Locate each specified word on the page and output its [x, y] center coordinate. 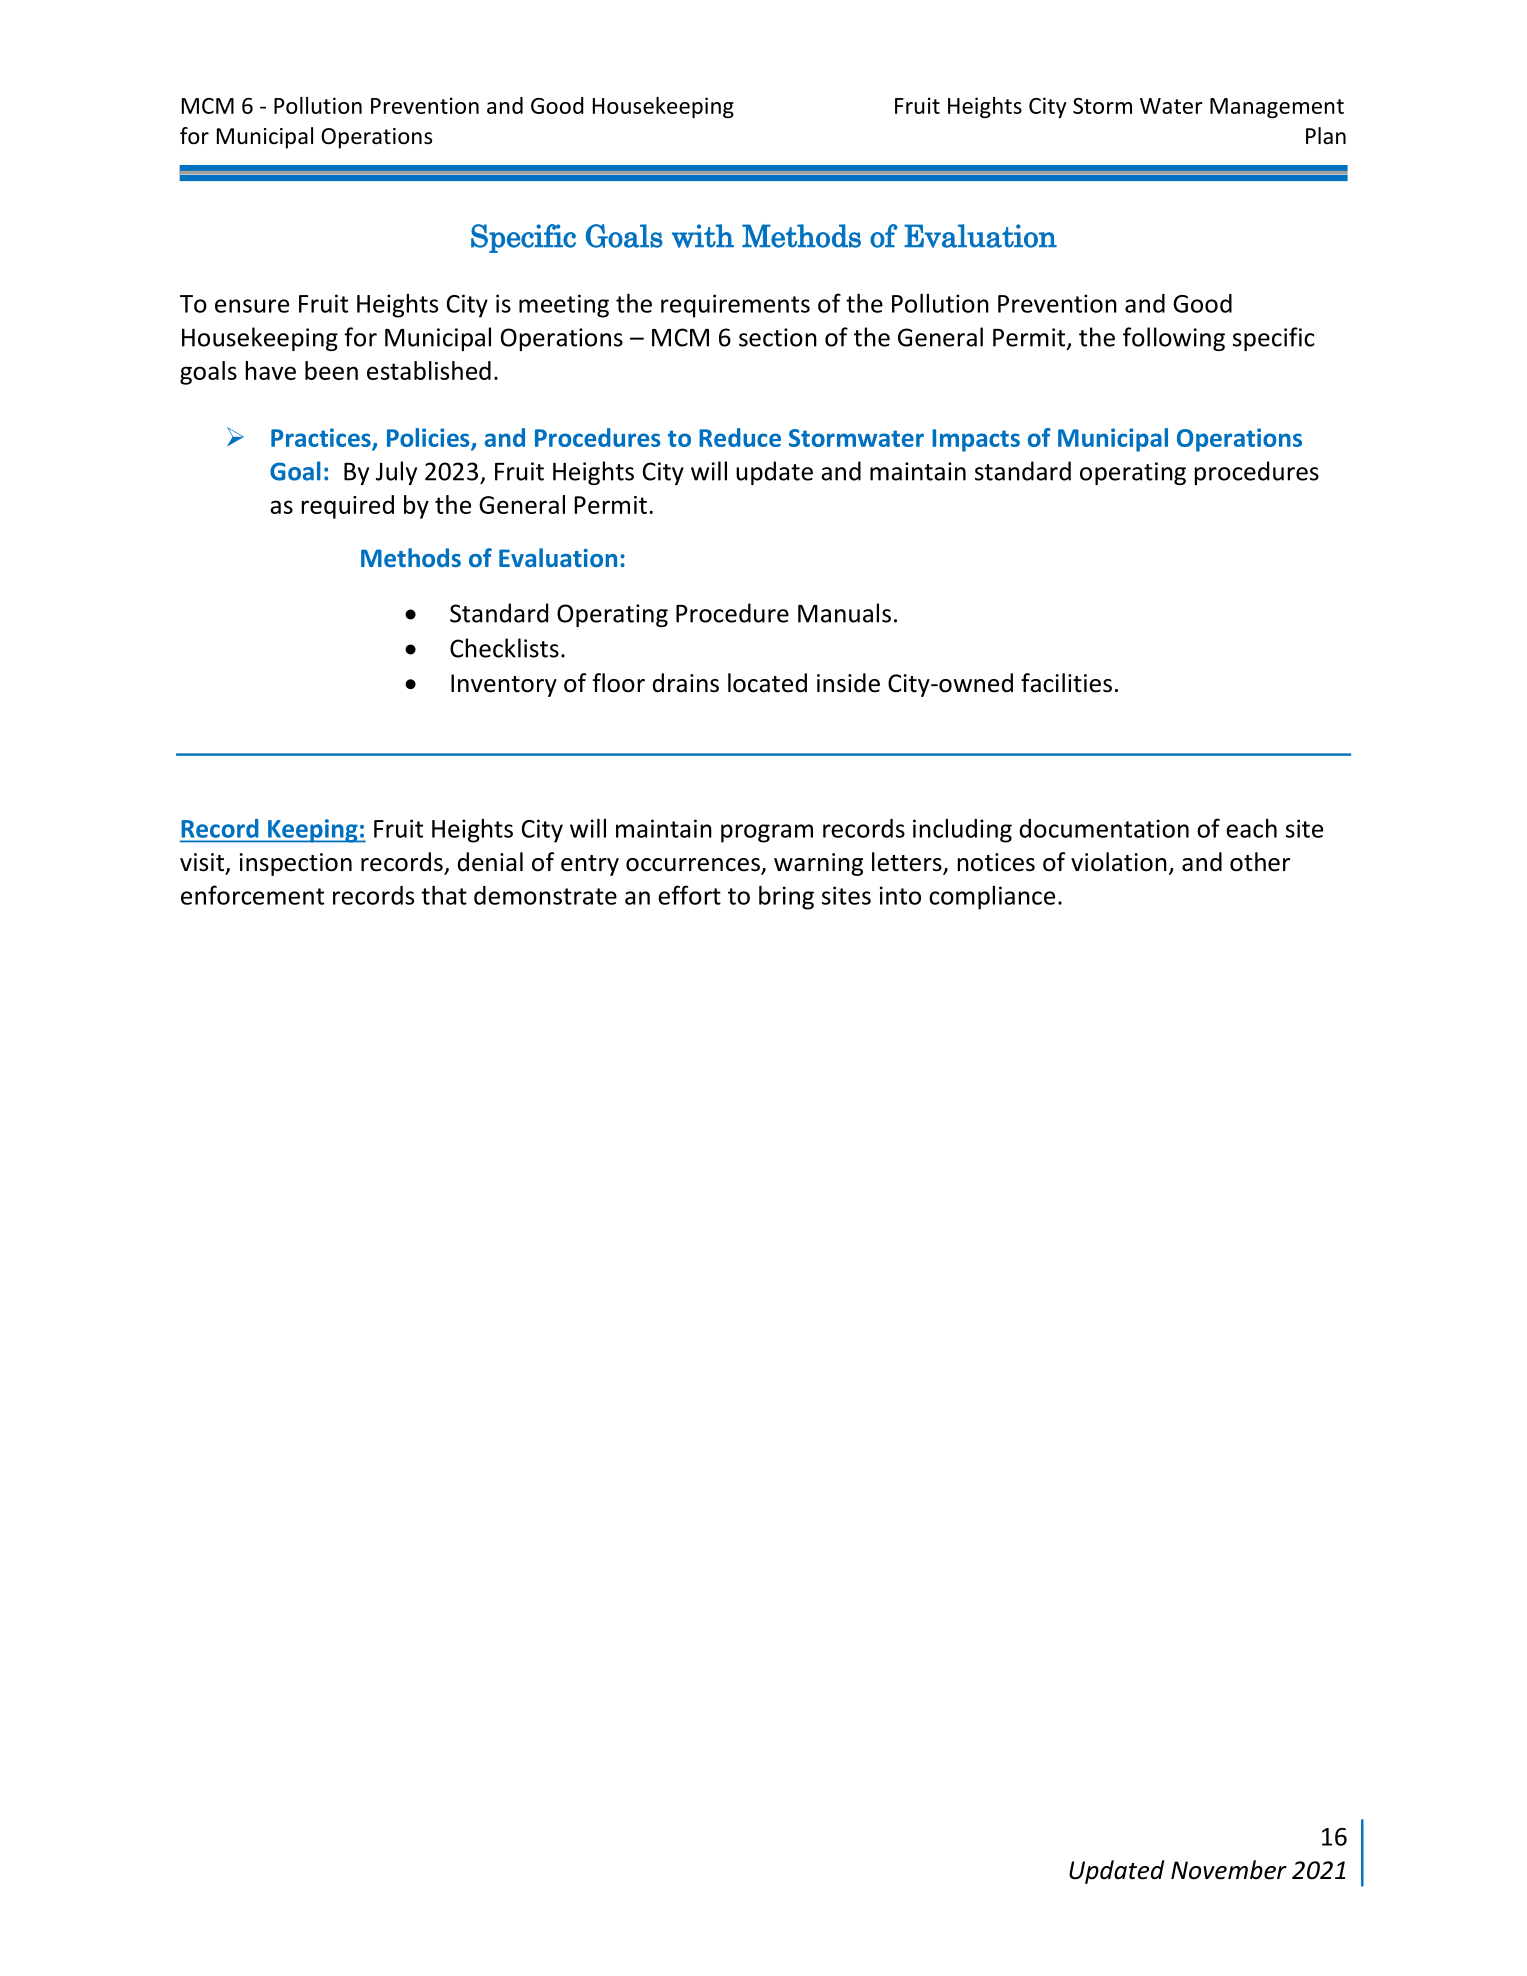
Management [1277, 108]
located [767, 683]
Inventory [504, 685]
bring [786, 897]
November [1229, 1870]
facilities [1066, 683]
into [900, 895]
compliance [992, 897]
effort [689, 895]
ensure [252, 306]
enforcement [252, 895]
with [703, 236]
